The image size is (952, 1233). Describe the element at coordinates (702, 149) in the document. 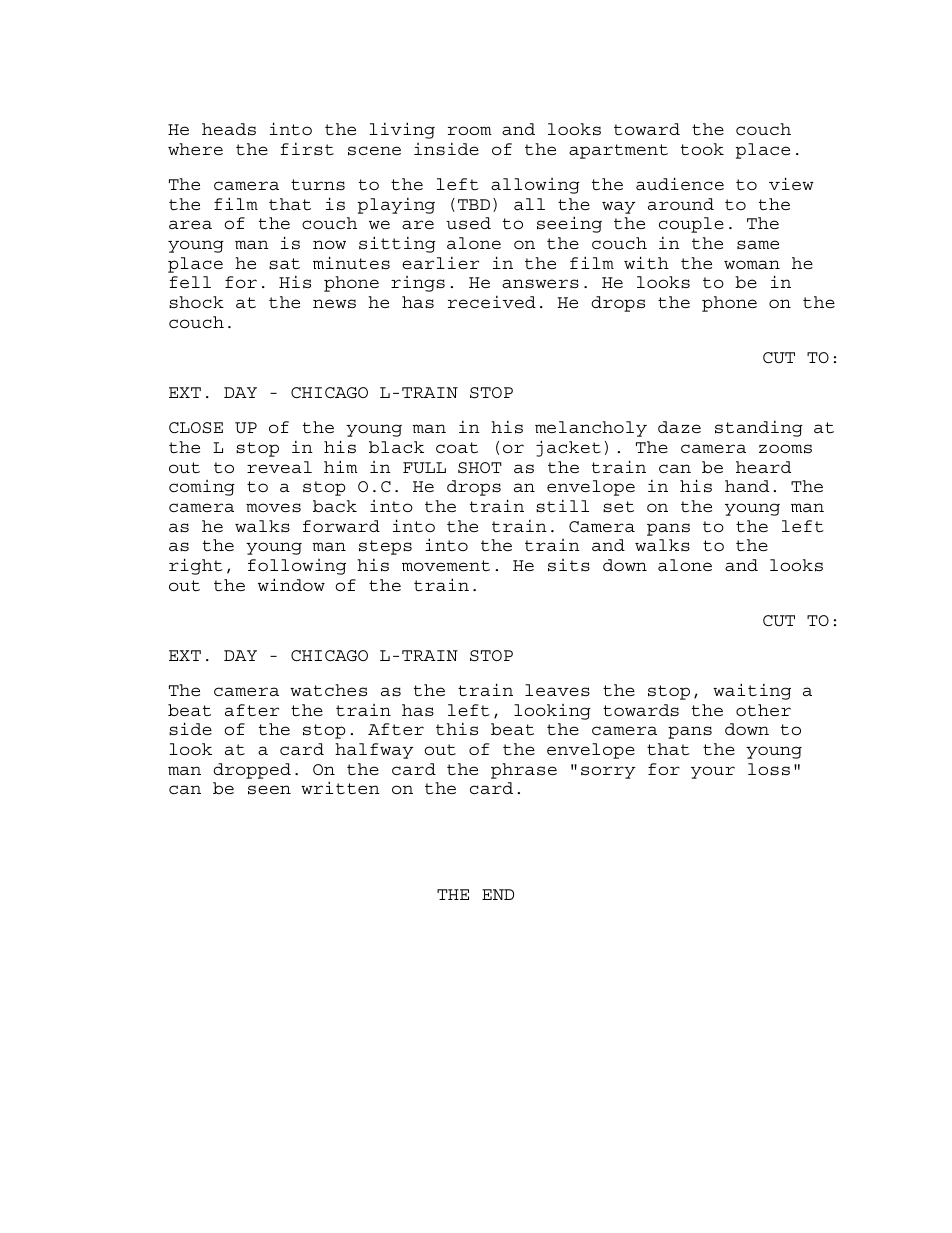

I see `took` at that location.
